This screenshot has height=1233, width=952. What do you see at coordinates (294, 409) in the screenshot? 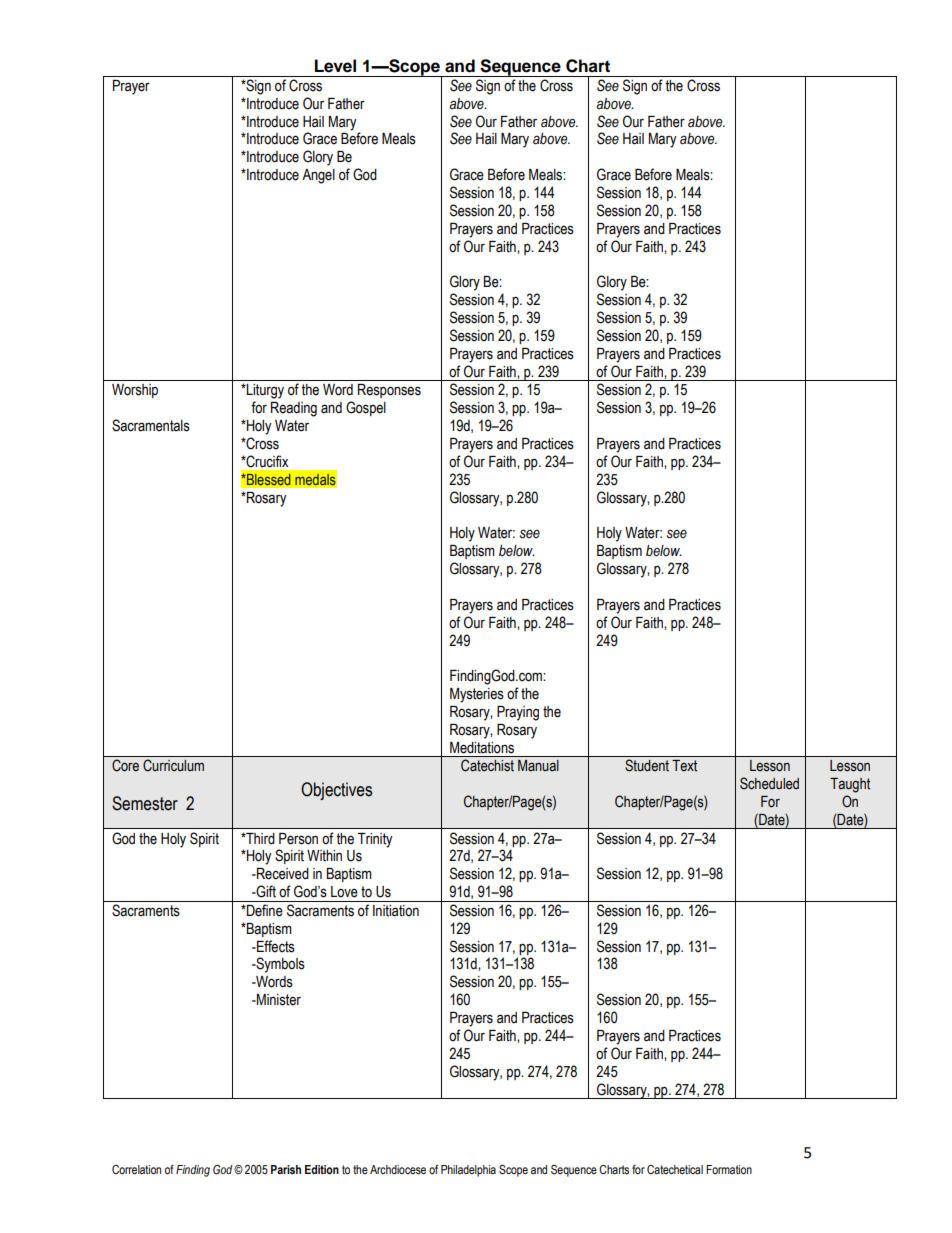
I see `Reading` at bounding box center [294, 409].
